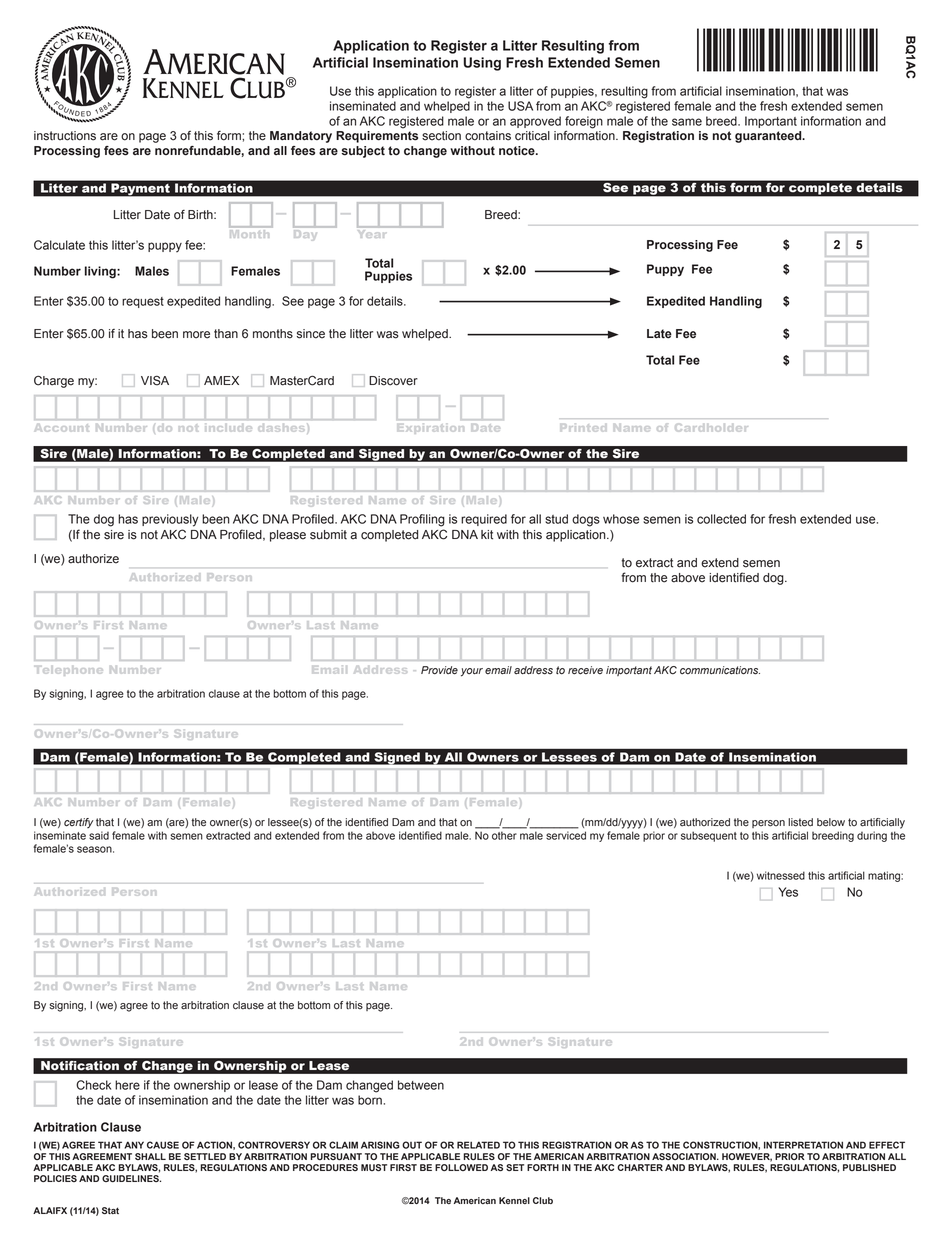 The height and width of the image is (1233, 952). Describe the element at coordinates (769, 137) in the image. I see `guaranteed` at that location.
